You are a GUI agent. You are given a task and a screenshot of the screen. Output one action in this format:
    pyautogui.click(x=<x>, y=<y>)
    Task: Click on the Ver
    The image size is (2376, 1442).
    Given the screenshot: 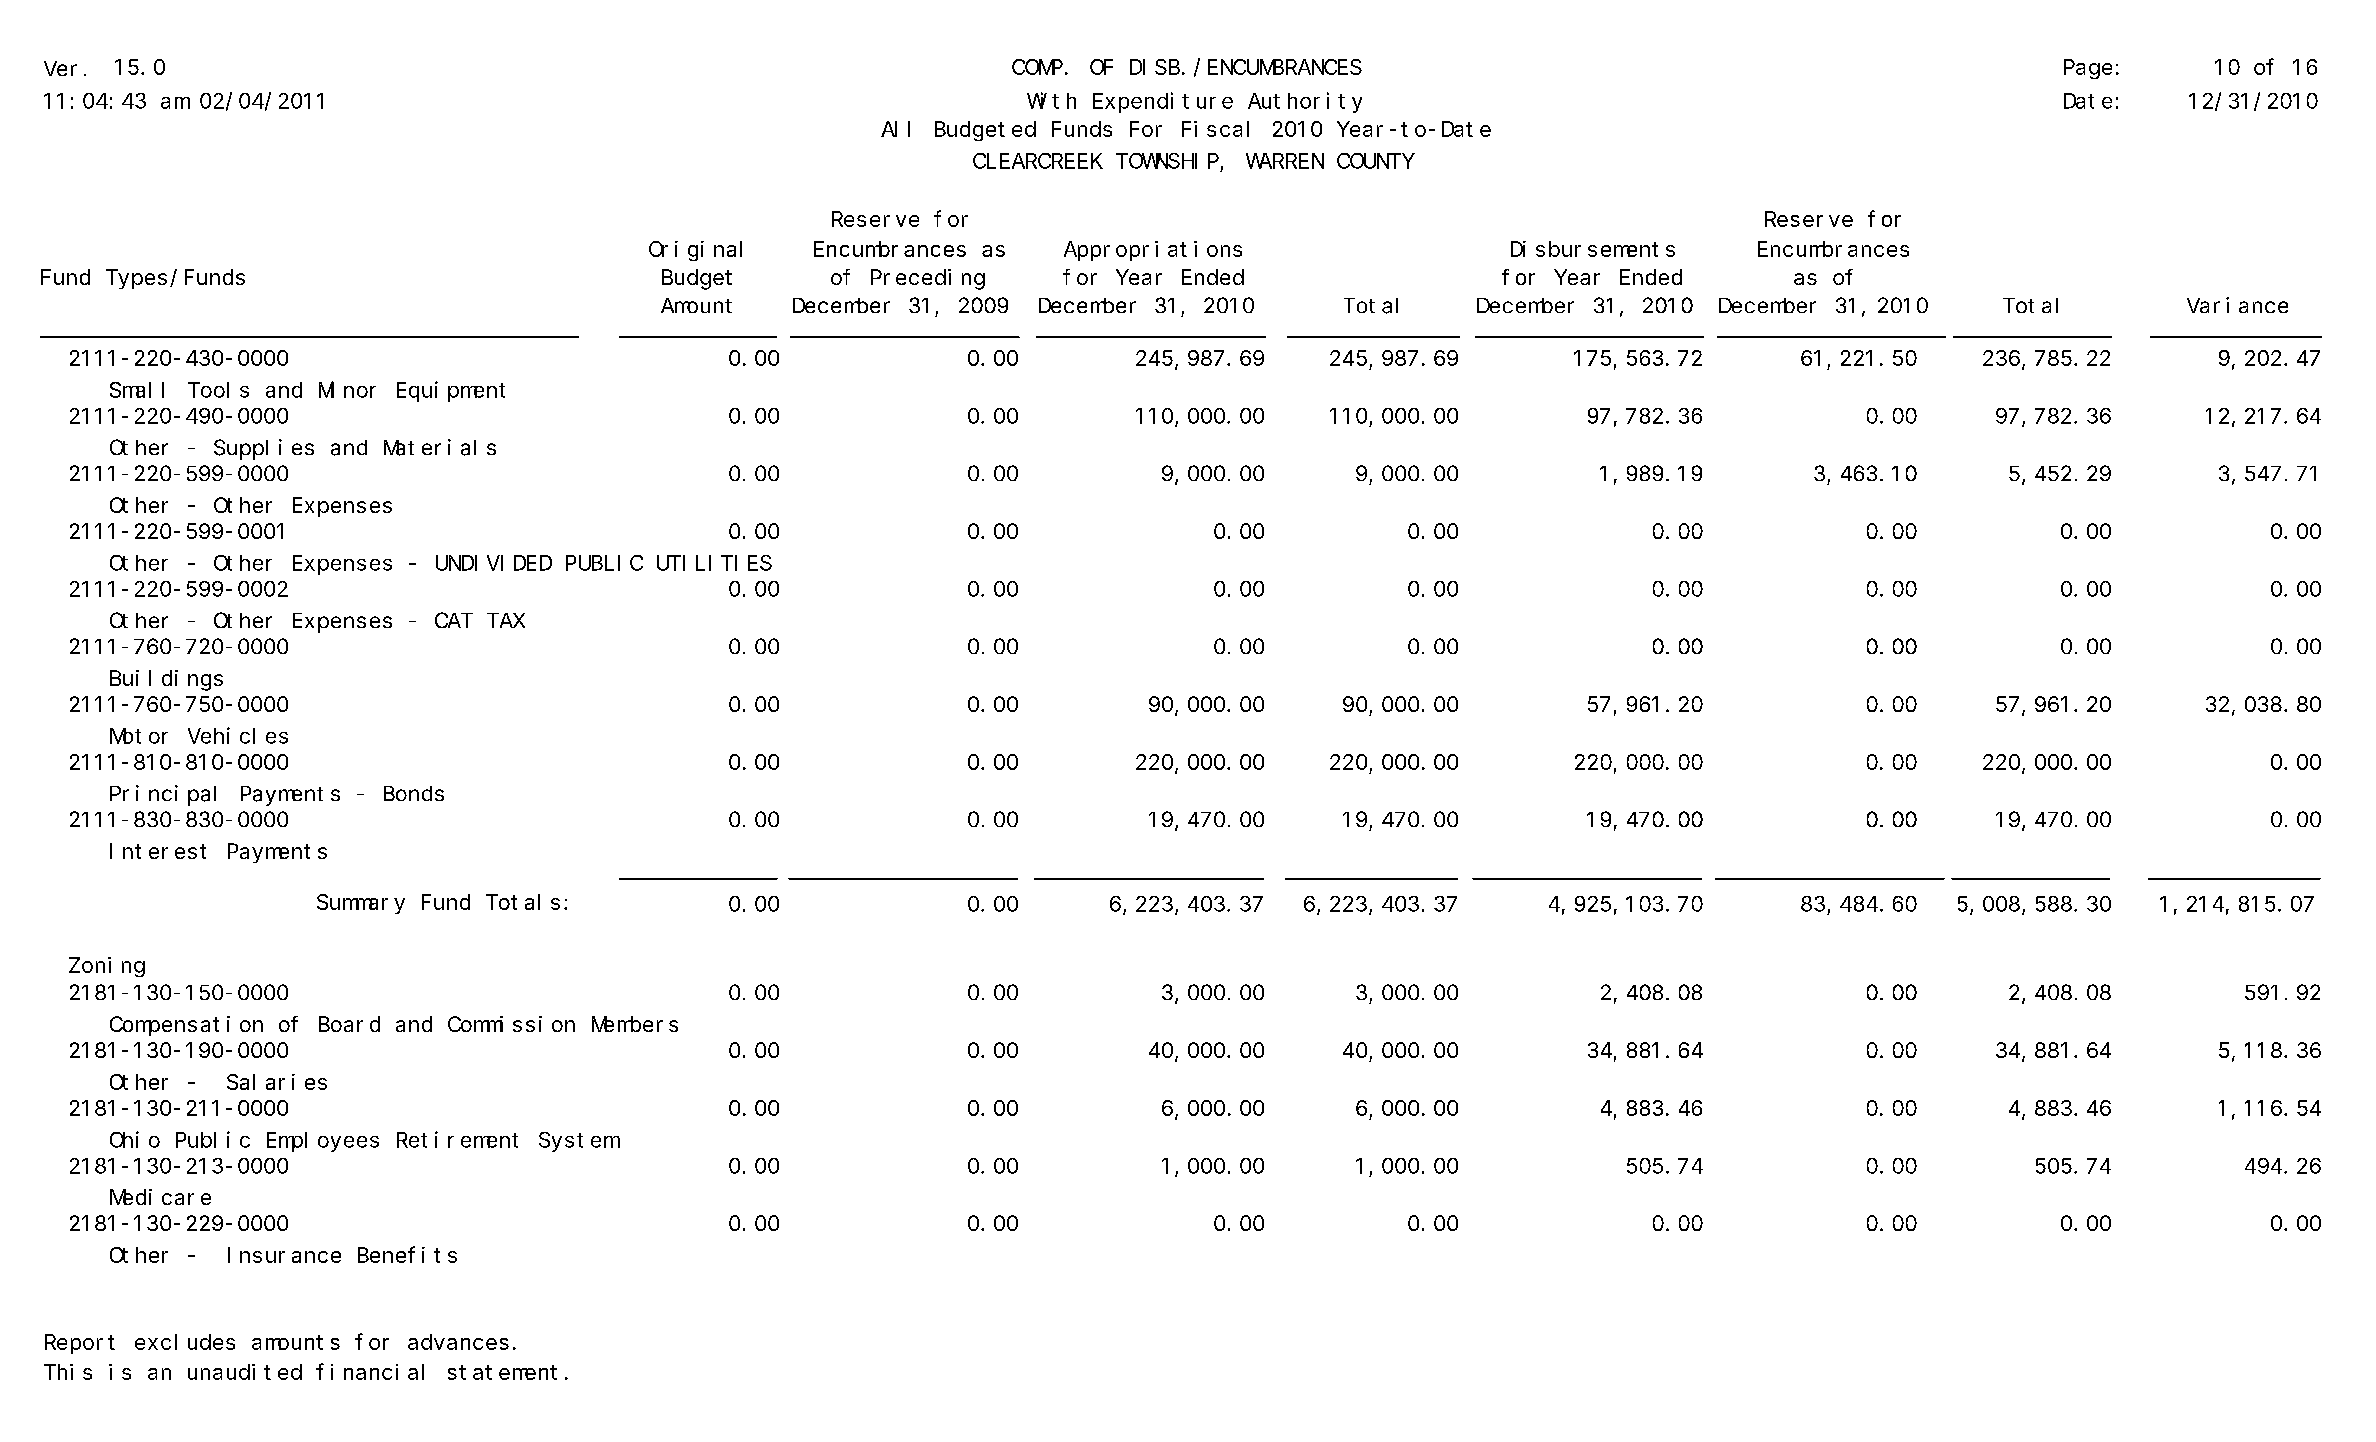 What is the action you would take?
    pyautogui.click(x=60, y=69)
